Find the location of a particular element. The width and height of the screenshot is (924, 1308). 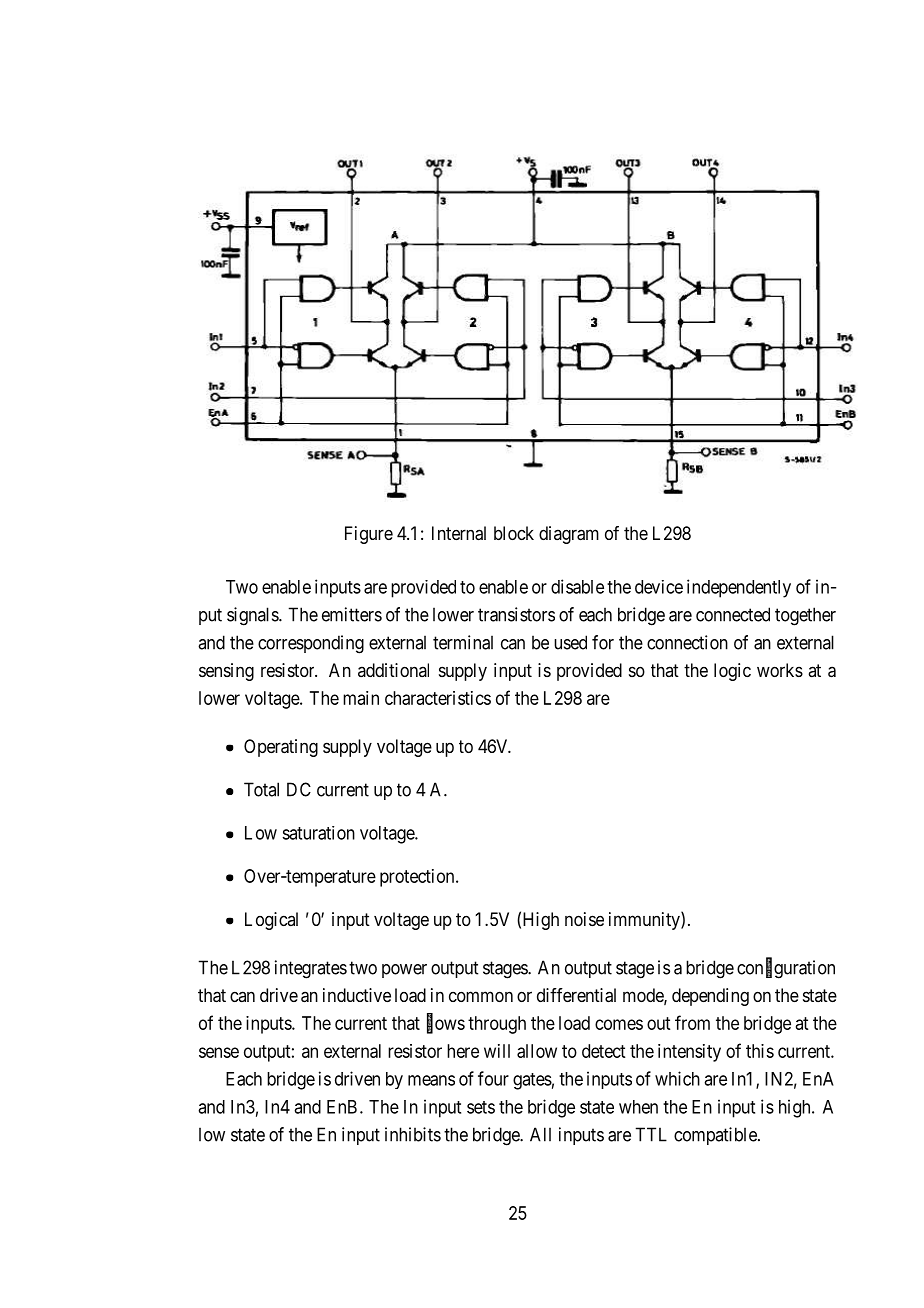

main is located at coordinates (361, 698).
